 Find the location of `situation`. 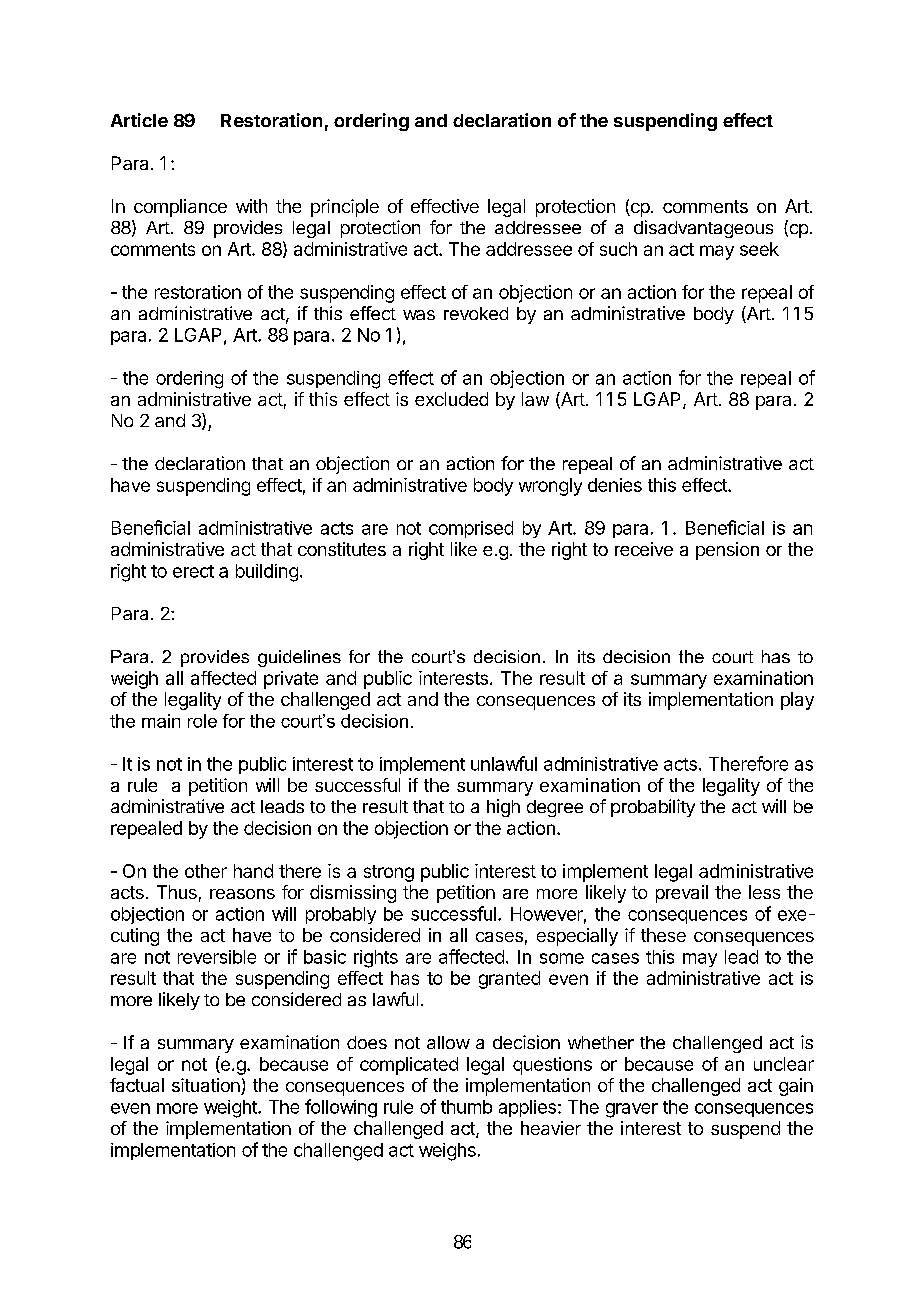

situation is located at coordinates (207, 1086).
